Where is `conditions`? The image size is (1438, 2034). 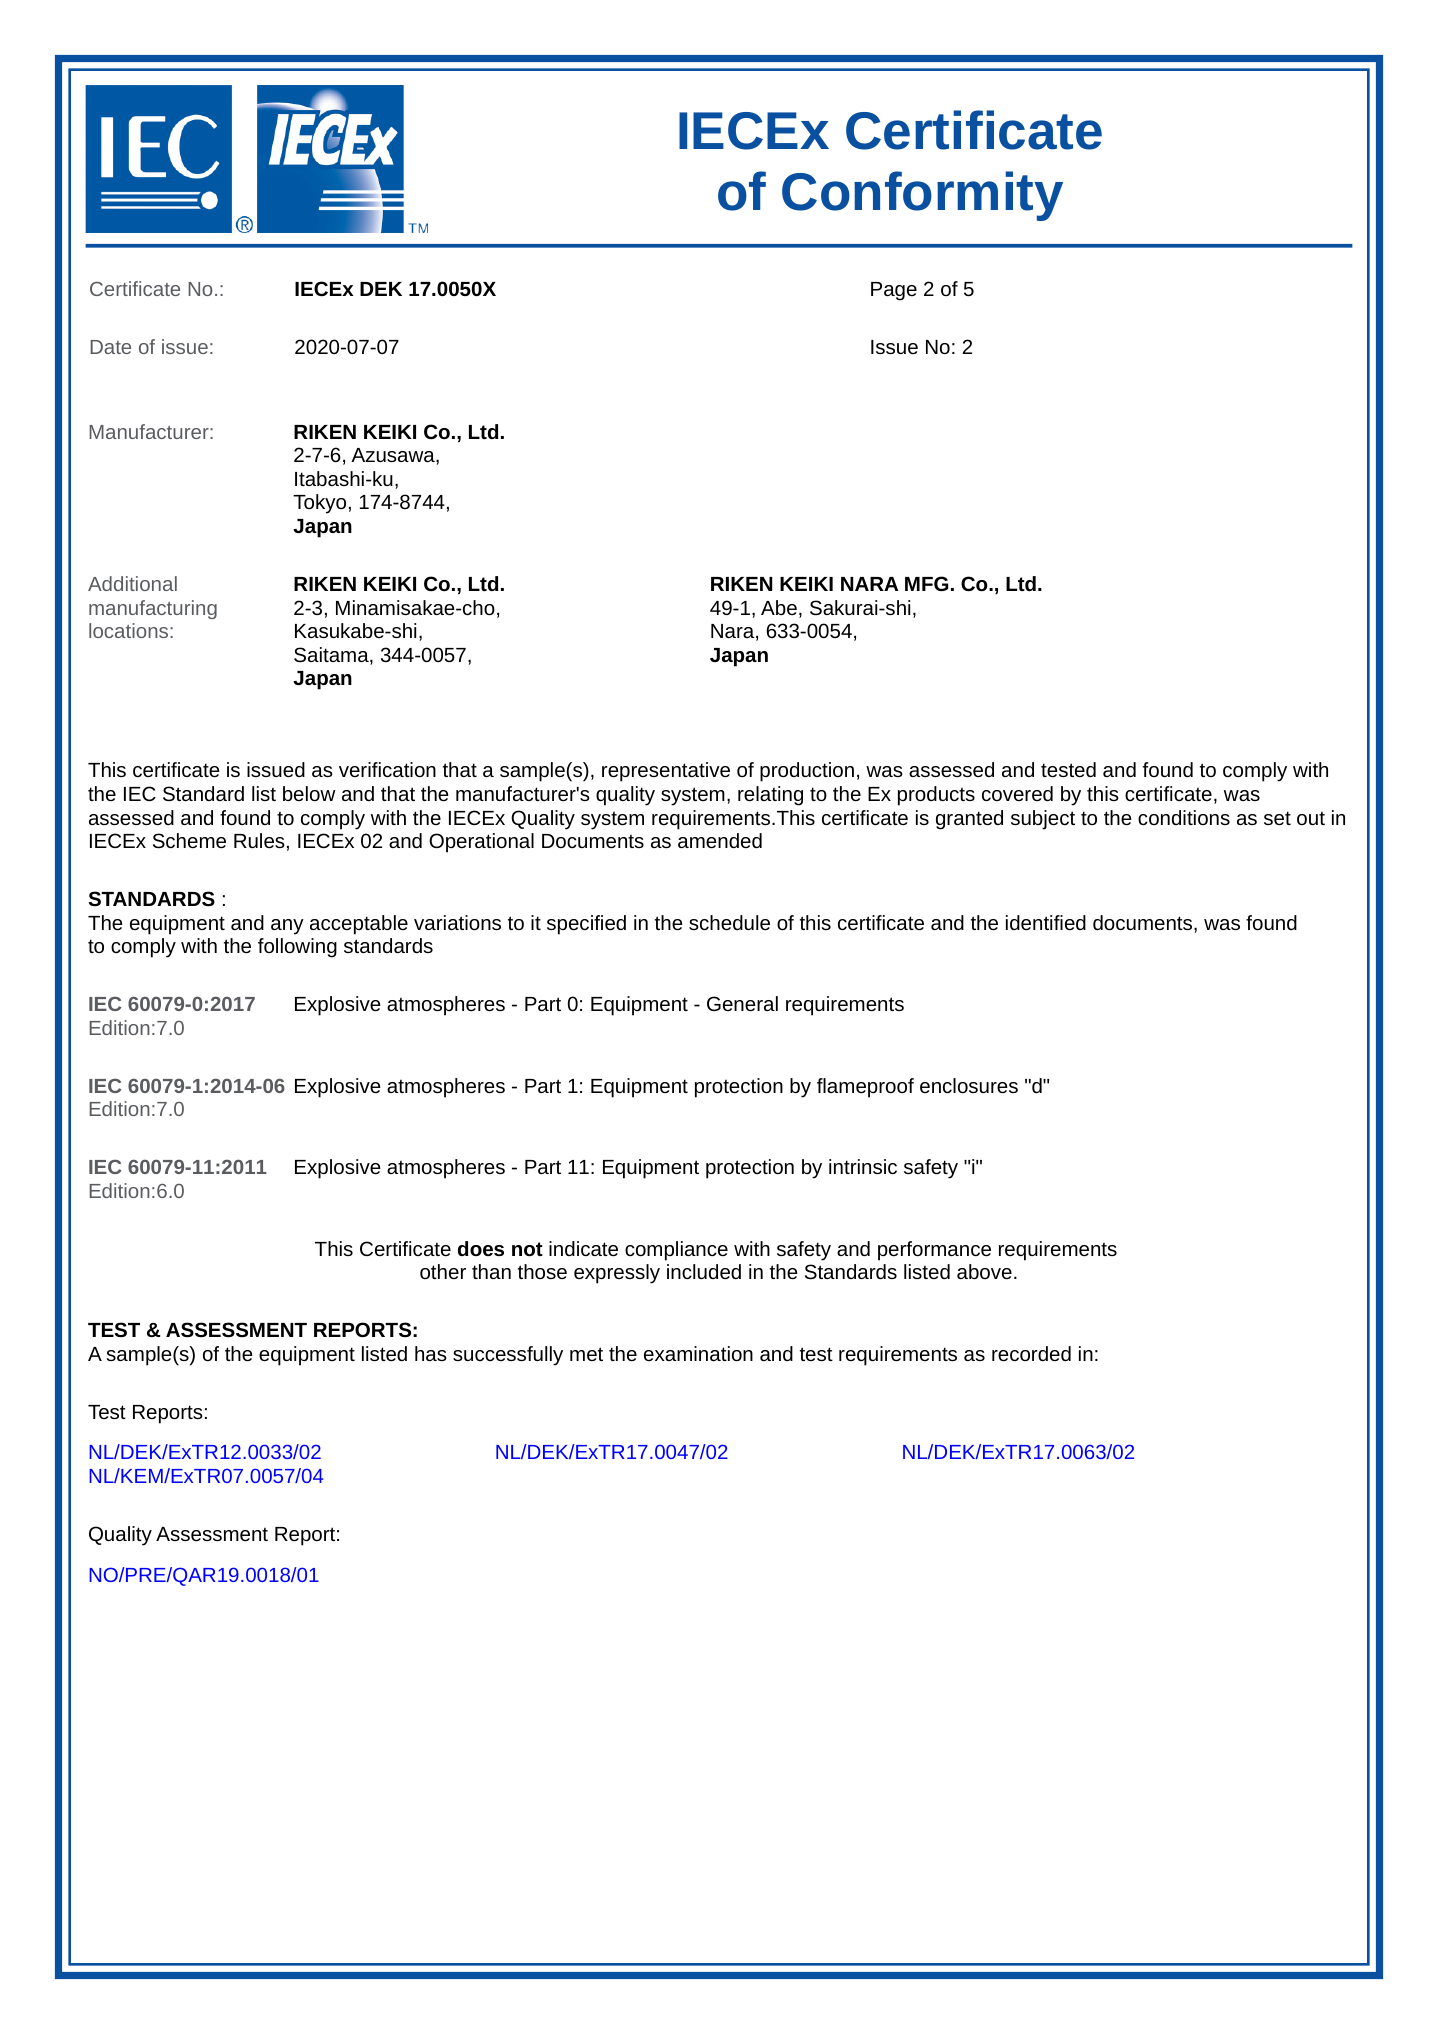 conditions is located at coordinates (1184, 817).
